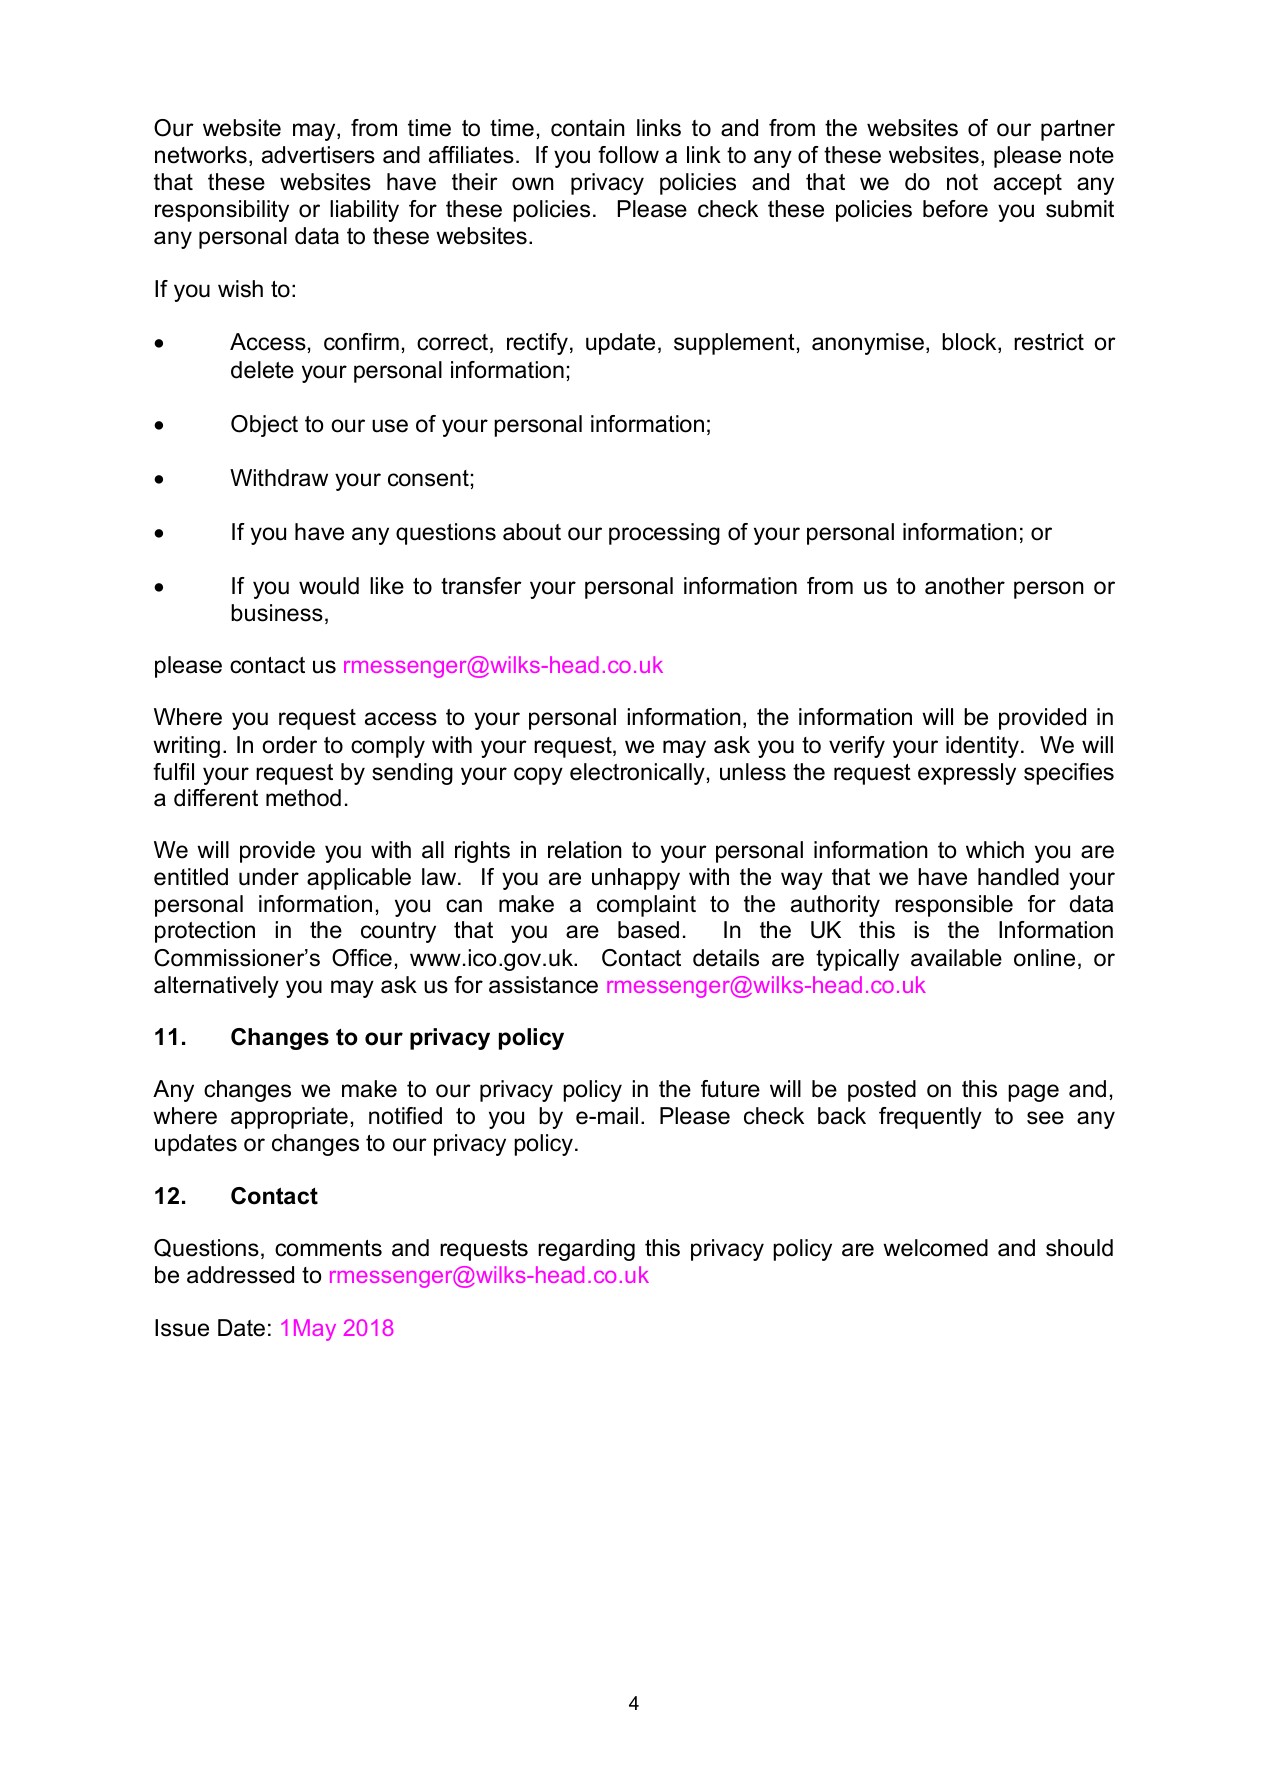 The width and height of the image is (1267, 1792). Describe the element at coordinates (240, 1275) in the image. I see `addressed` at that location.
